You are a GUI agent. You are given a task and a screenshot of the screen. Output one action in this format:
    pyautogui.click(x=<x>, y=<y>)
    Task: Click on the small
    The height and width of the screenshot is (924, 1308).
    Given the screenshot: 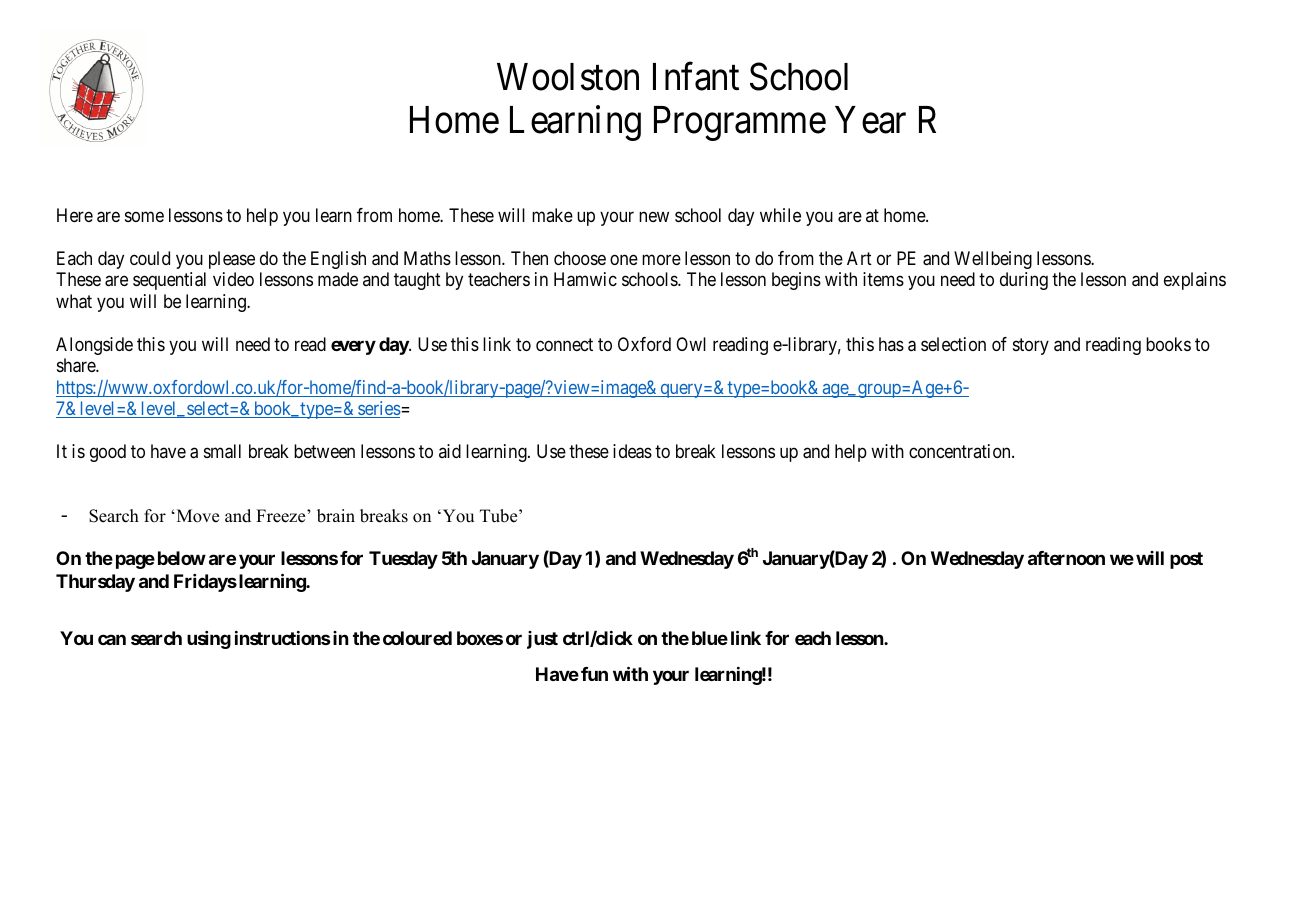 What is the action you would take?
    pyautogui.click(x=222, y=451)
